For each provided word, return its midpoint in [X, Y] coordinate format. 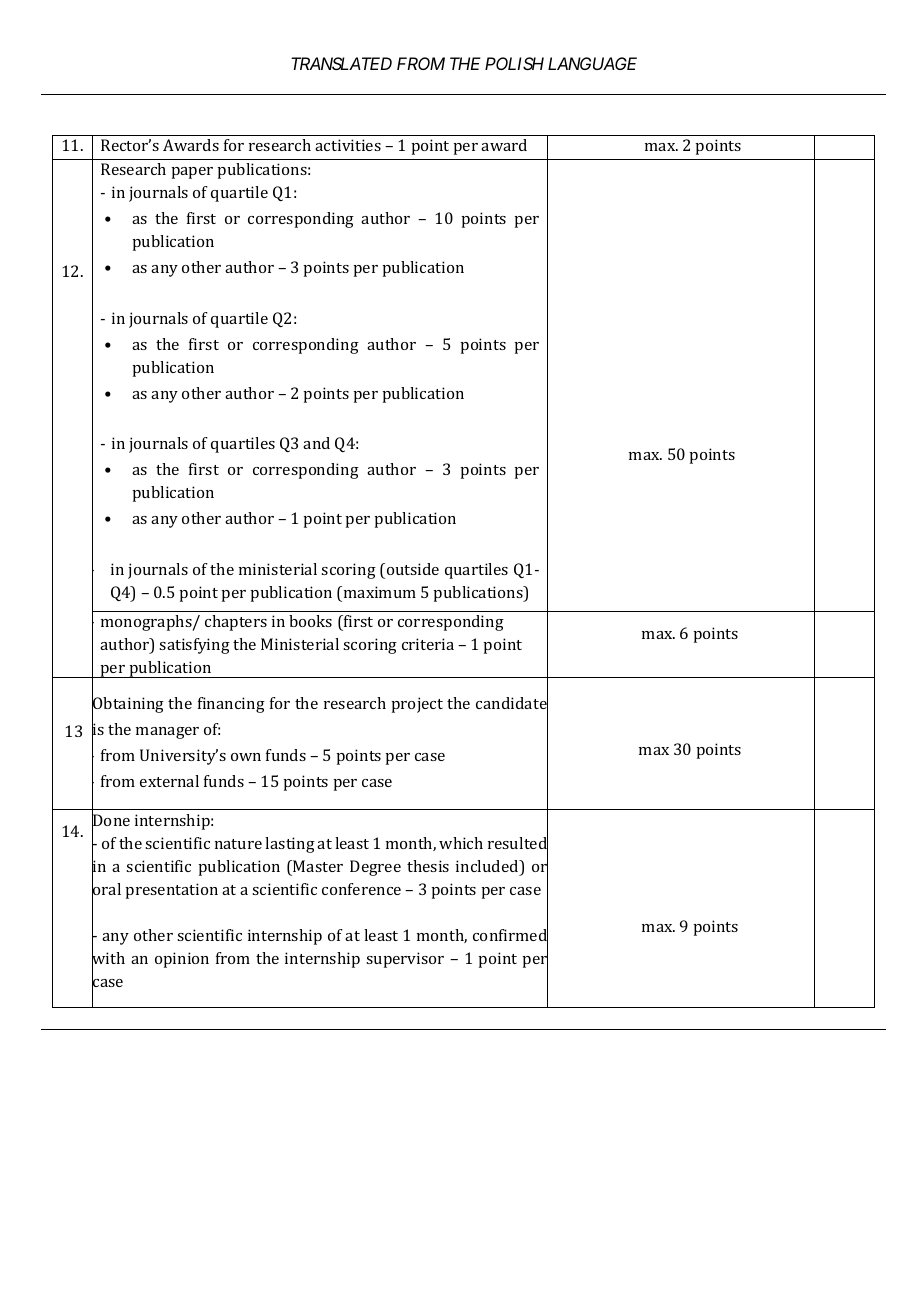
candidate [512, 703]
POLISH [514, 63]
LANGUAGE [592, 63]
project [417, 705]
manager [167, 733]
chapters [236, 623]
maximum [380, 592]
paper [192, 173]
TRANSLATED [341, 63]
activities [348, 145]
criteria [428, 644]
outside [413, 569]
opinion [182, 960]
